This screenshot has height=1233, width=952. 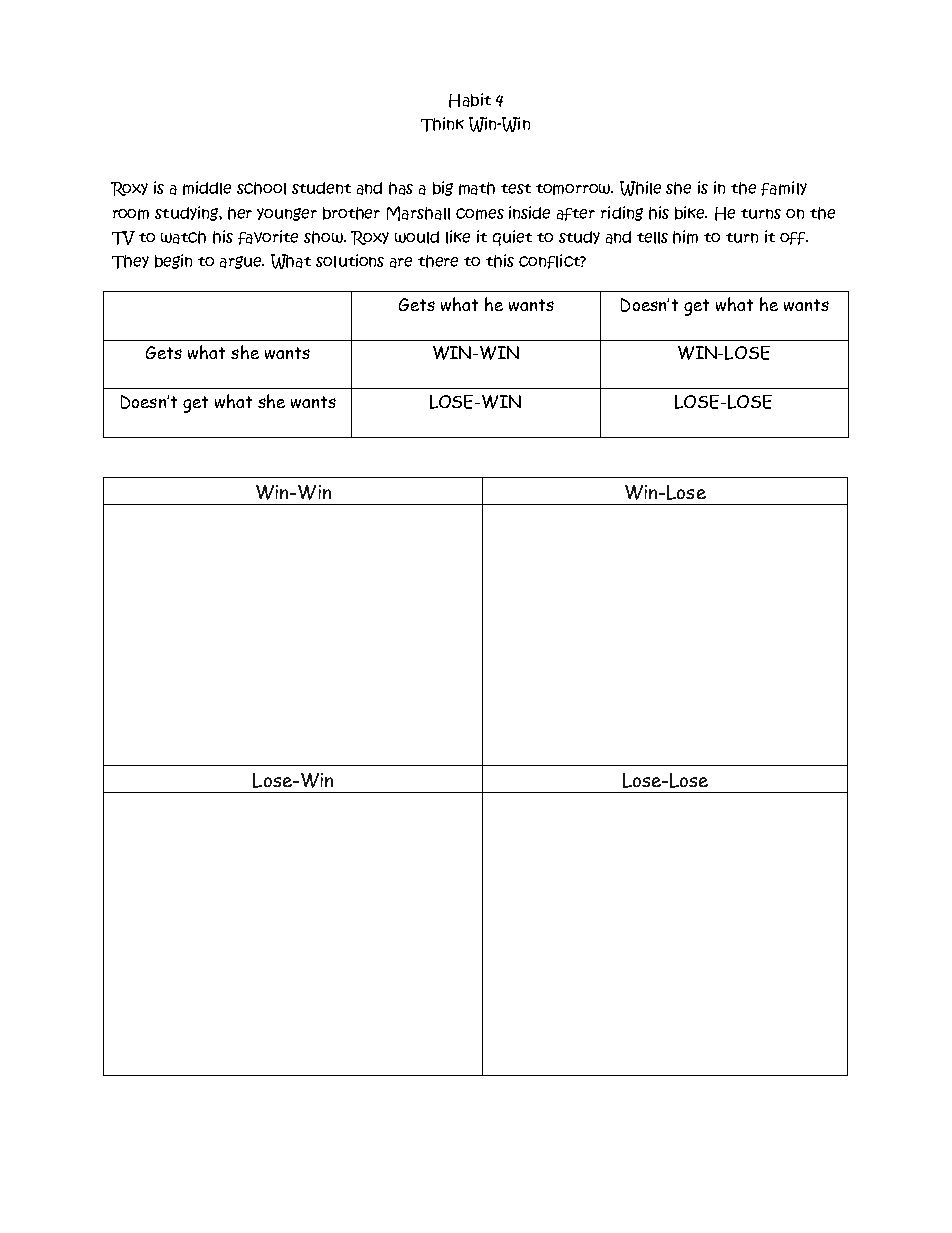 I want to click on Habit, so click(x=470, y=100).
